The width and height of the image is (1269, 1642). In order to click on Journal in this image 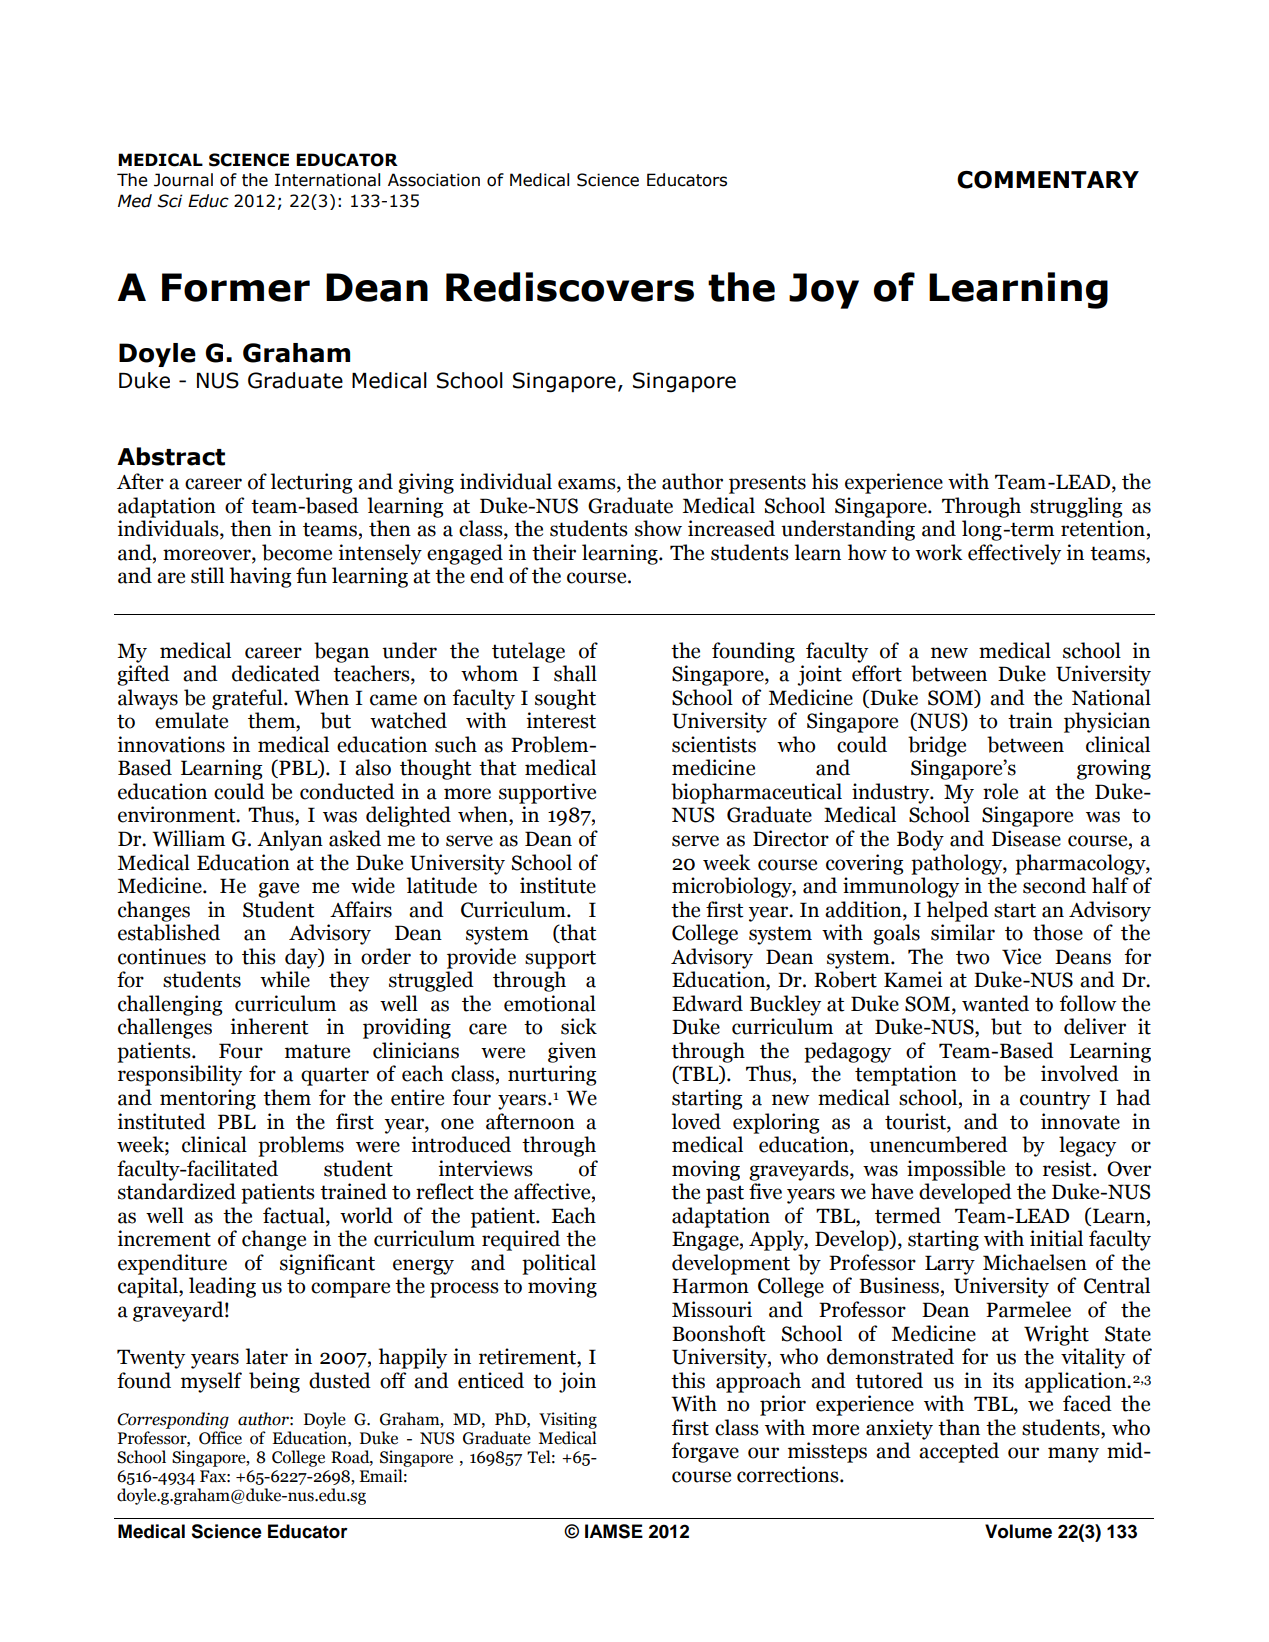, I will do `click(183, 180)`.
